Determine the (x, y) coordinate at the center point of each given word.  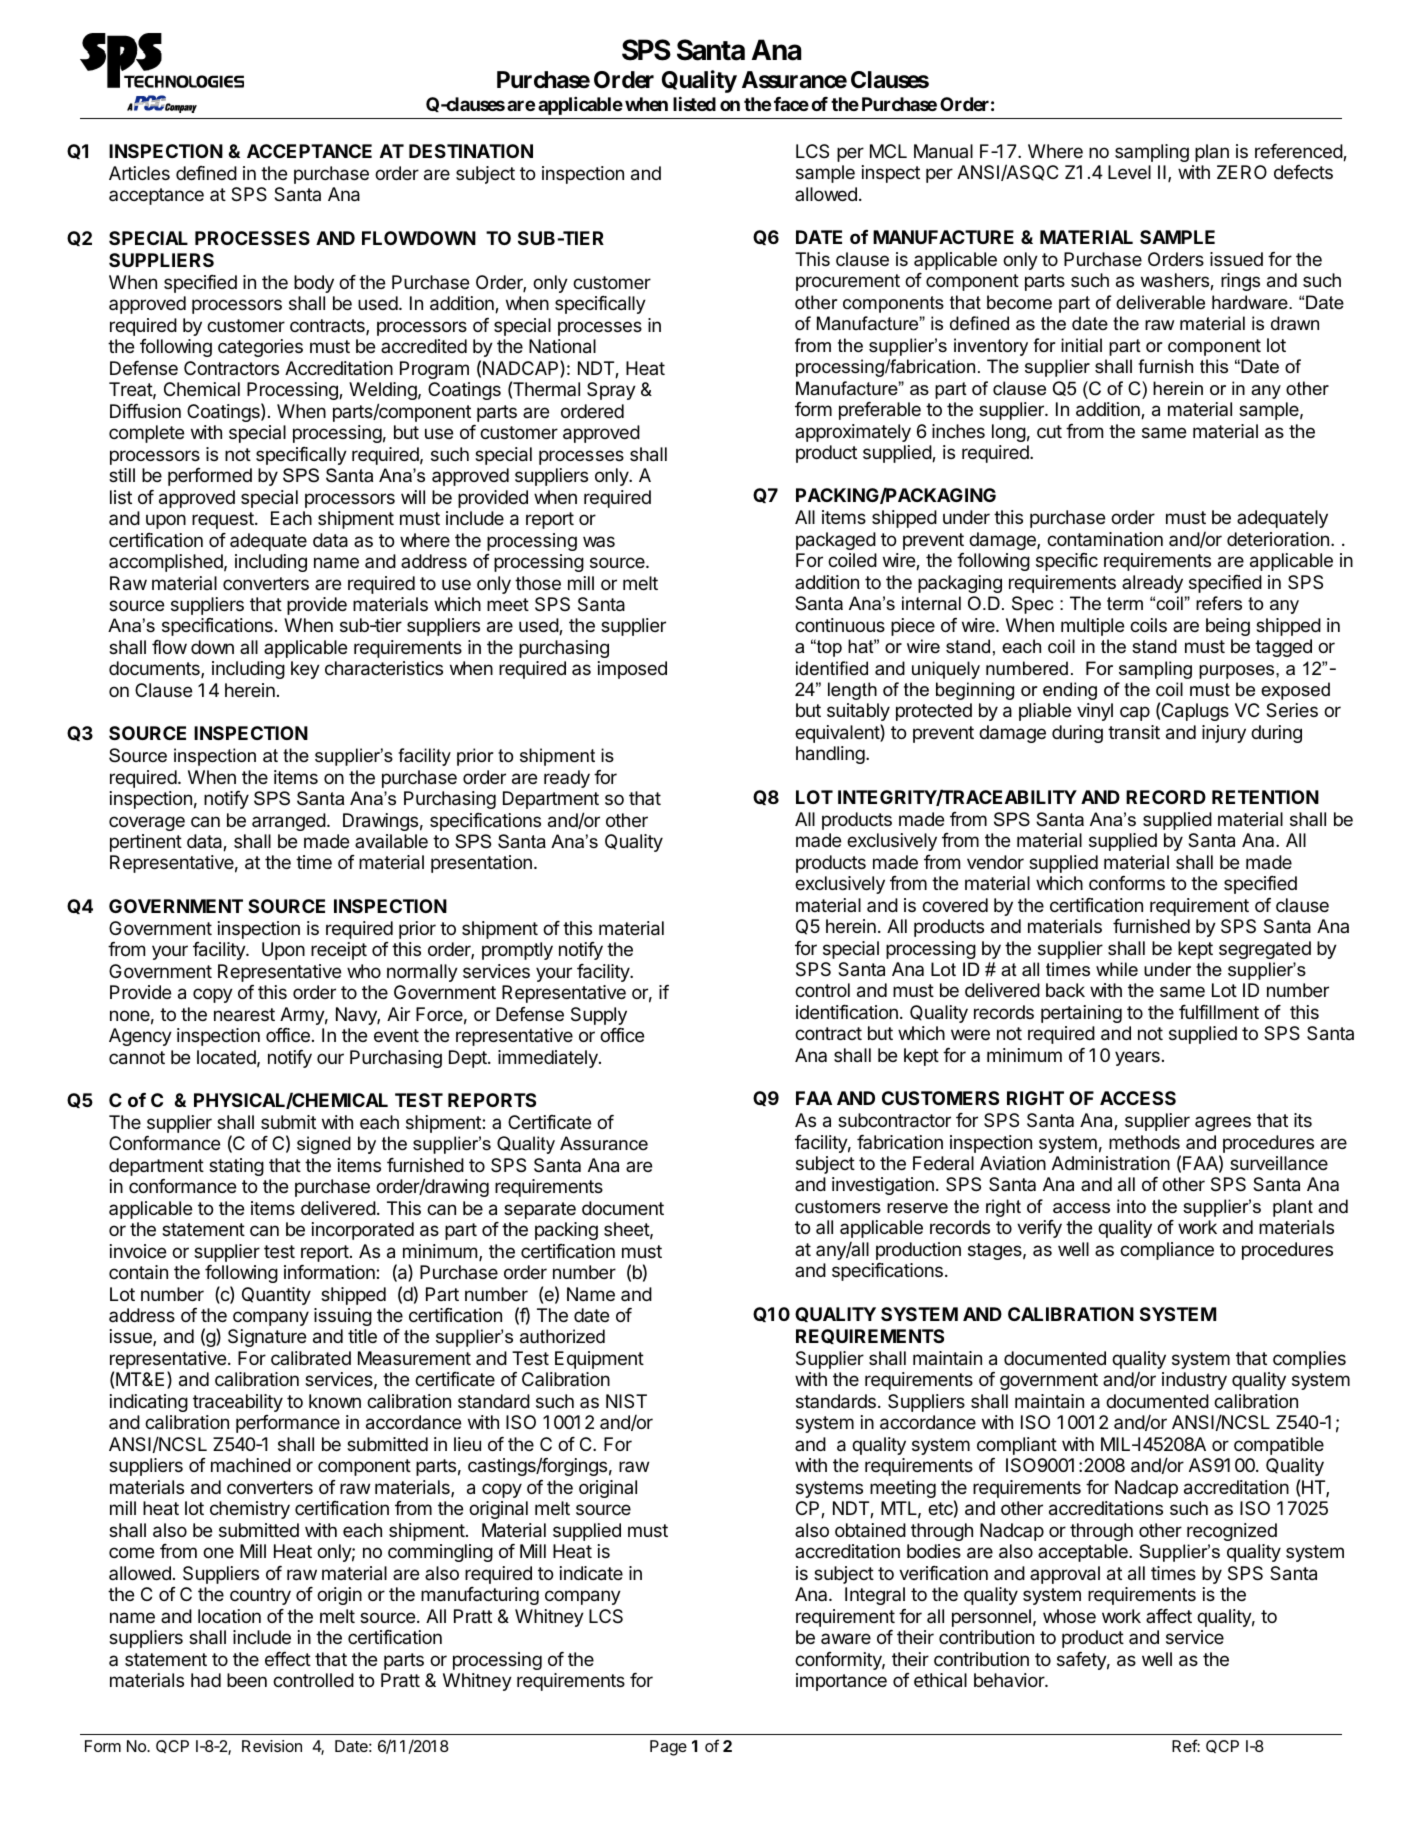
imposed (632, 670)
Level (1129, 172)
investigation (883, 1186)
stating (236, 1167)
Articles (139, 173)
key (305, 670)
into (1131, 1206)
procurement (848, 282)
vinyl (1095, 712)
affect (1169, 1616)
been (247, 1680)
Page (668, 1748)
